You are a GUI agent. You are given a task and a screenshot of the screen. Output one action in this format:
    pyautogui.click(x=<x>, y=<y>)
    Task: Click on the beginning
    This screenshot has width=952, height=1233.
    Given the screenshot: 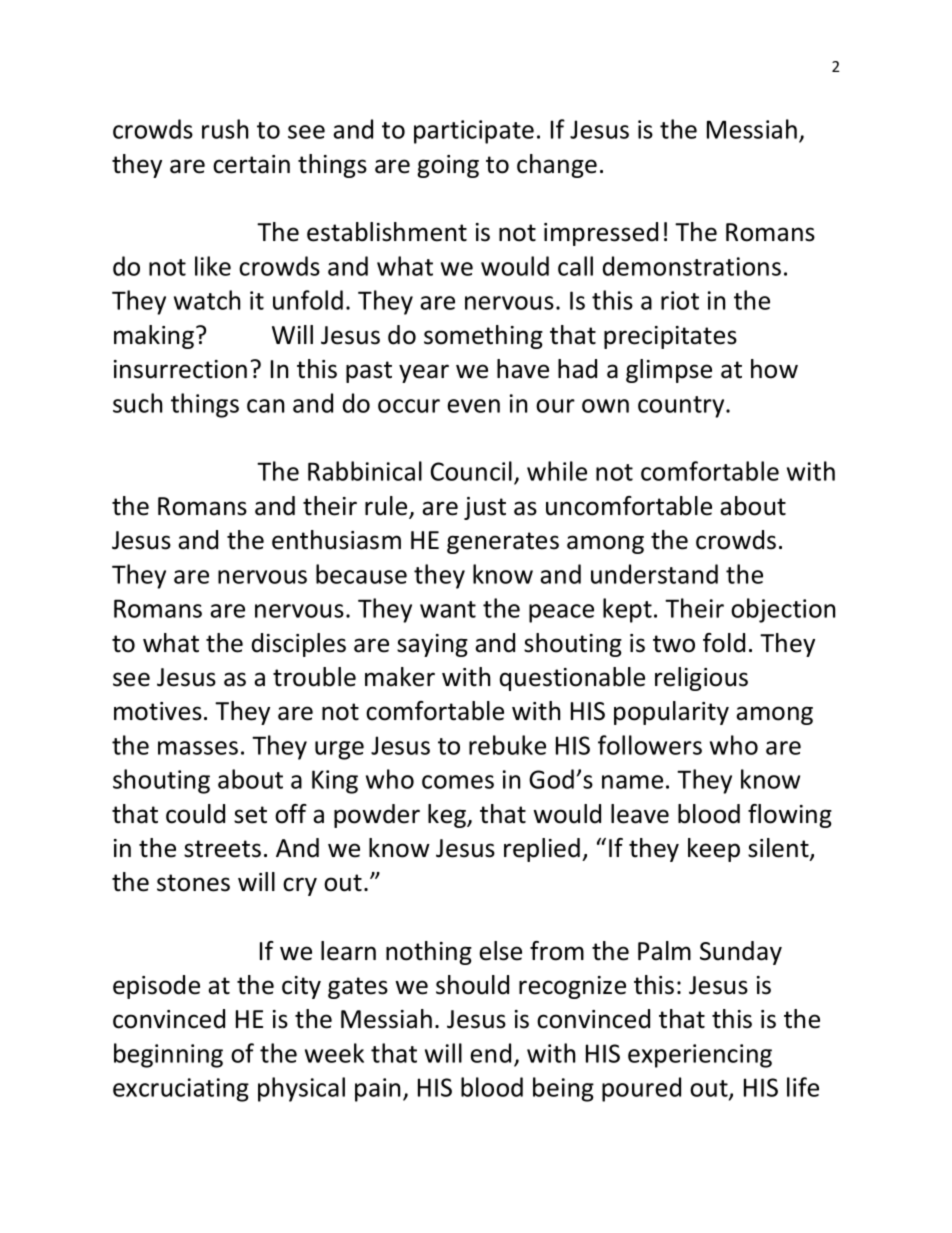 What is the action you would take?
    pyautogui.click(x=168, y=1055)
